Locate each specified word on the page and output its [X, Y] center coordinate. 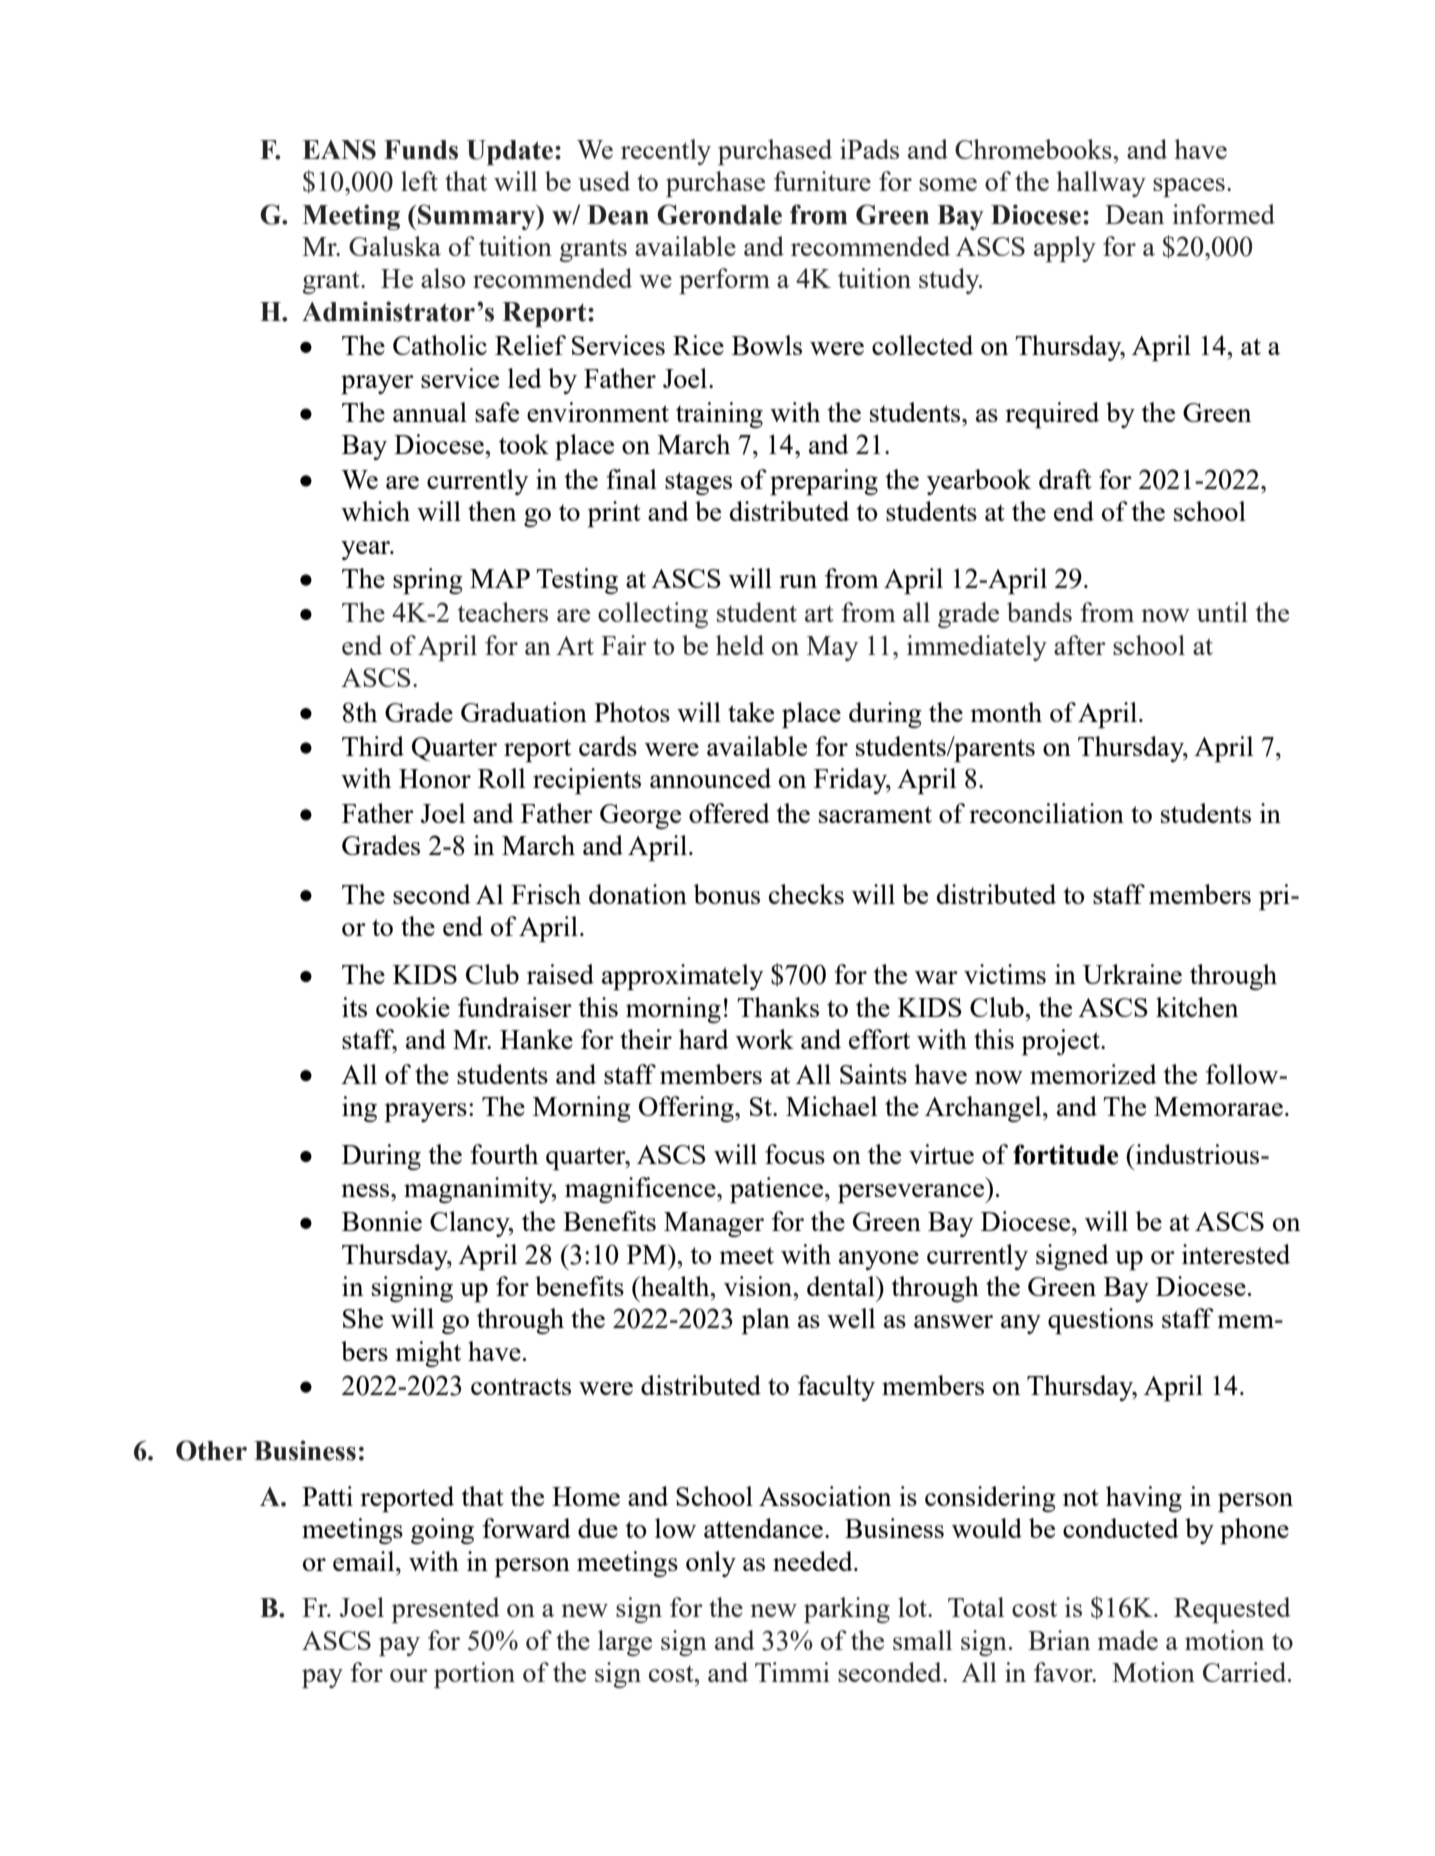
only [711, 1564]
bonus [727, 894]
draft [1065, 479]
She [363, 1318]
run [798, 581]
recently [666, 152]
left [419, 181]
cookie [413, 1007]
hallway [1101, 184]
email [365, 1561]
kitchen [1197, 1007]
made [1128, 1640]
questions [1100, 1321]
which [375, 511]
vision [759, 1286]
